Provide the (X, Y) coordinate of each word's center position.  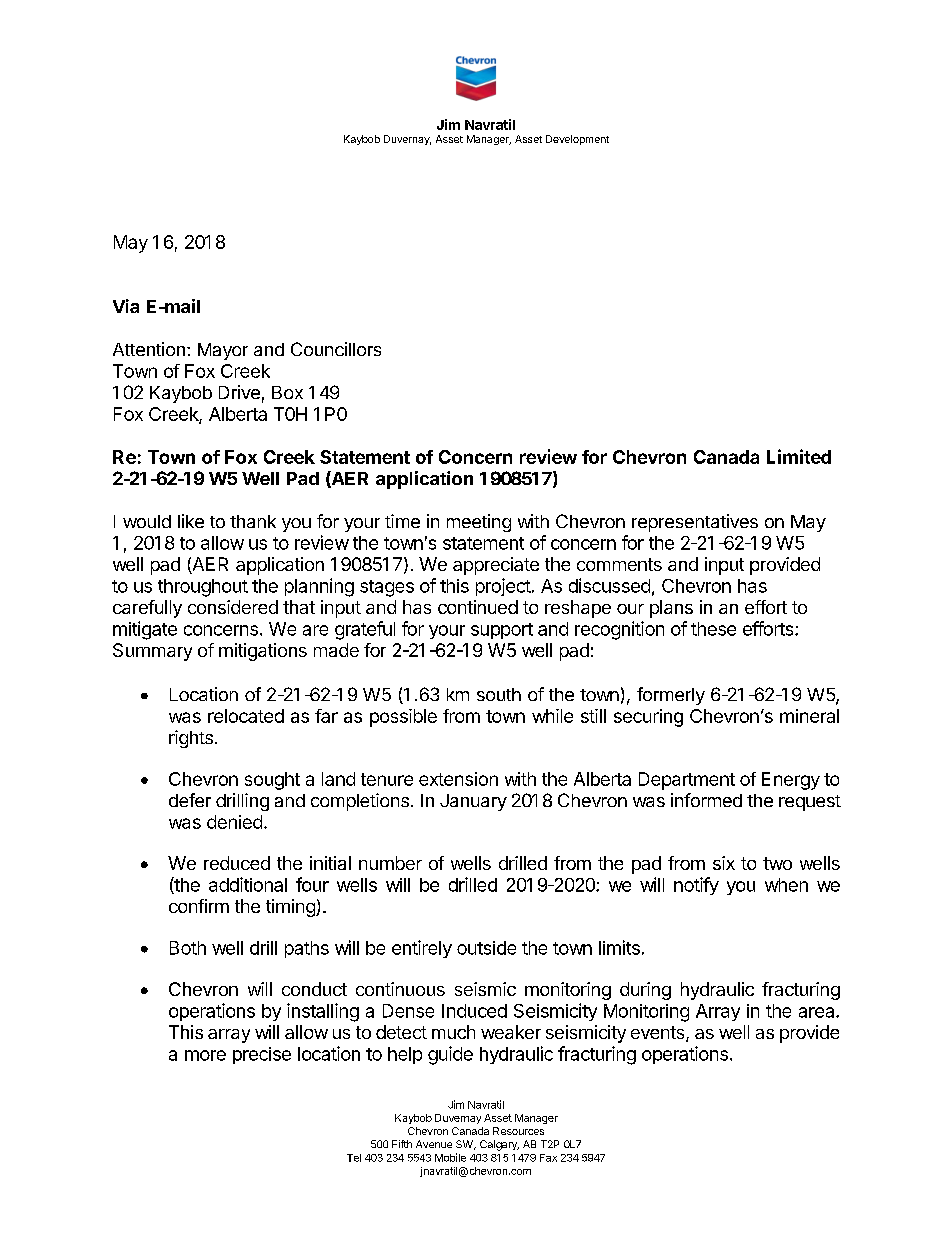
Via (126, 306)
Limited (799, 456)
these (713, 629)
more (205, 1055)
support (502, 631)
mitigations (263, 652)
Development (577, 140)
